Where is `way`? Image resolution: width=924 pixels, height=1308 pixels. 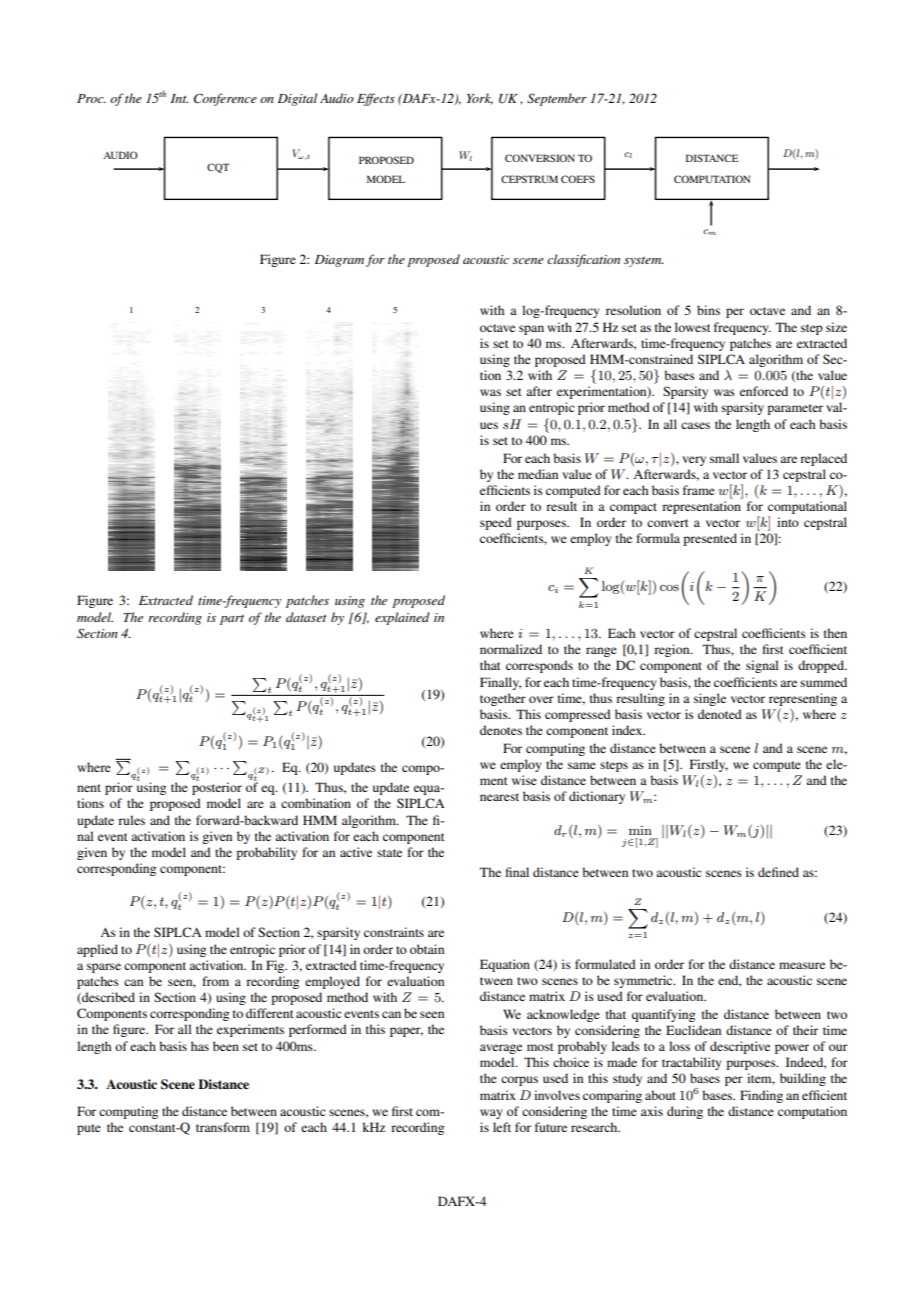 way is located at coordinates (491, 1114).
